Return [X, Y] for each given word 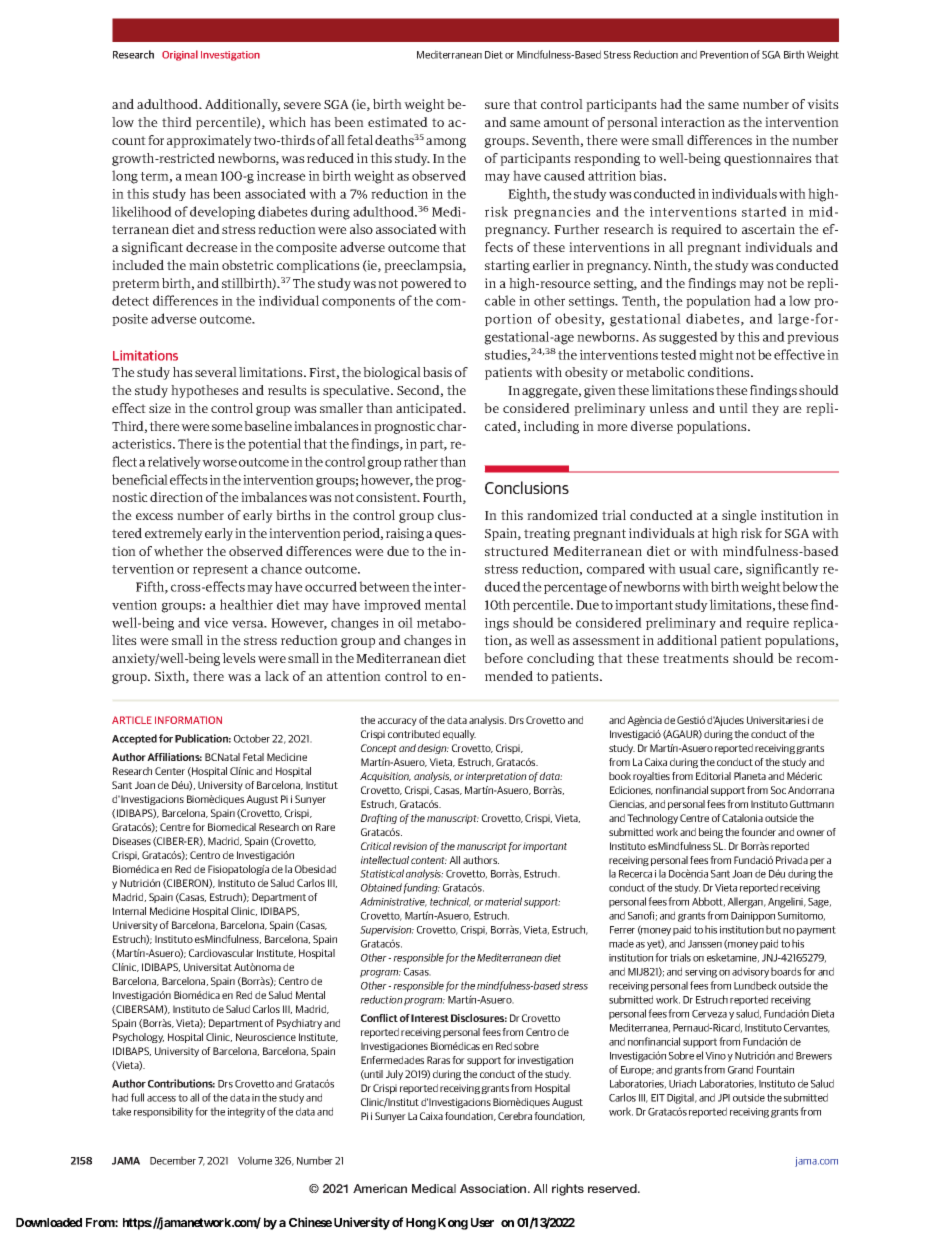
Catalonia [742, 818]
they [765, 409]
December [173, 1160]
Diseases [132, 841]
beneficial [140, 479]
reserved [613, 1188]
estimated [398, 122]
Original [180, 55]
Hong [421, 1224]
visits [823, 104]
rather [421, 461]
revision [410, 846]
